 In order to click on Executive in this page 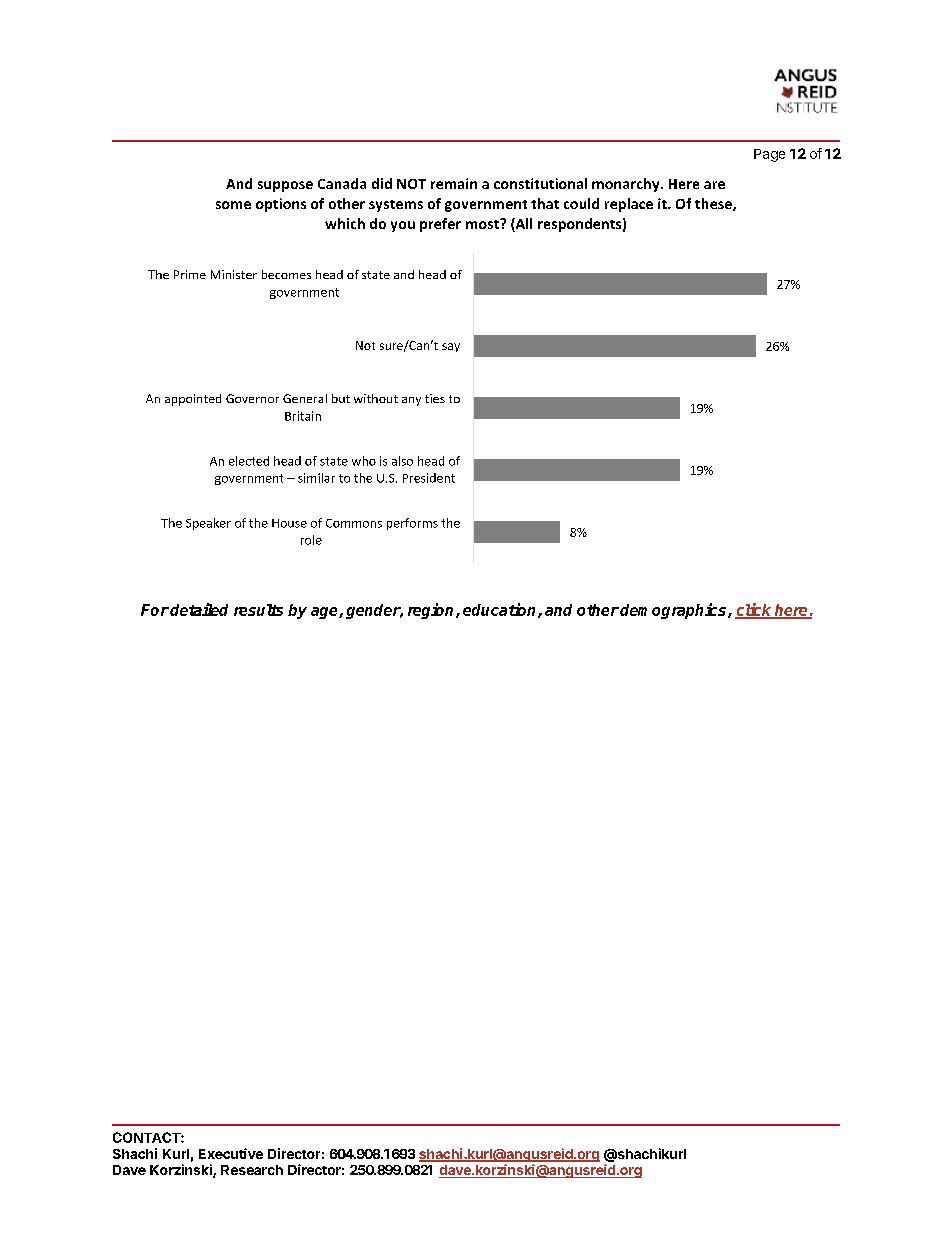, I will do `click(231, 1153)`.
